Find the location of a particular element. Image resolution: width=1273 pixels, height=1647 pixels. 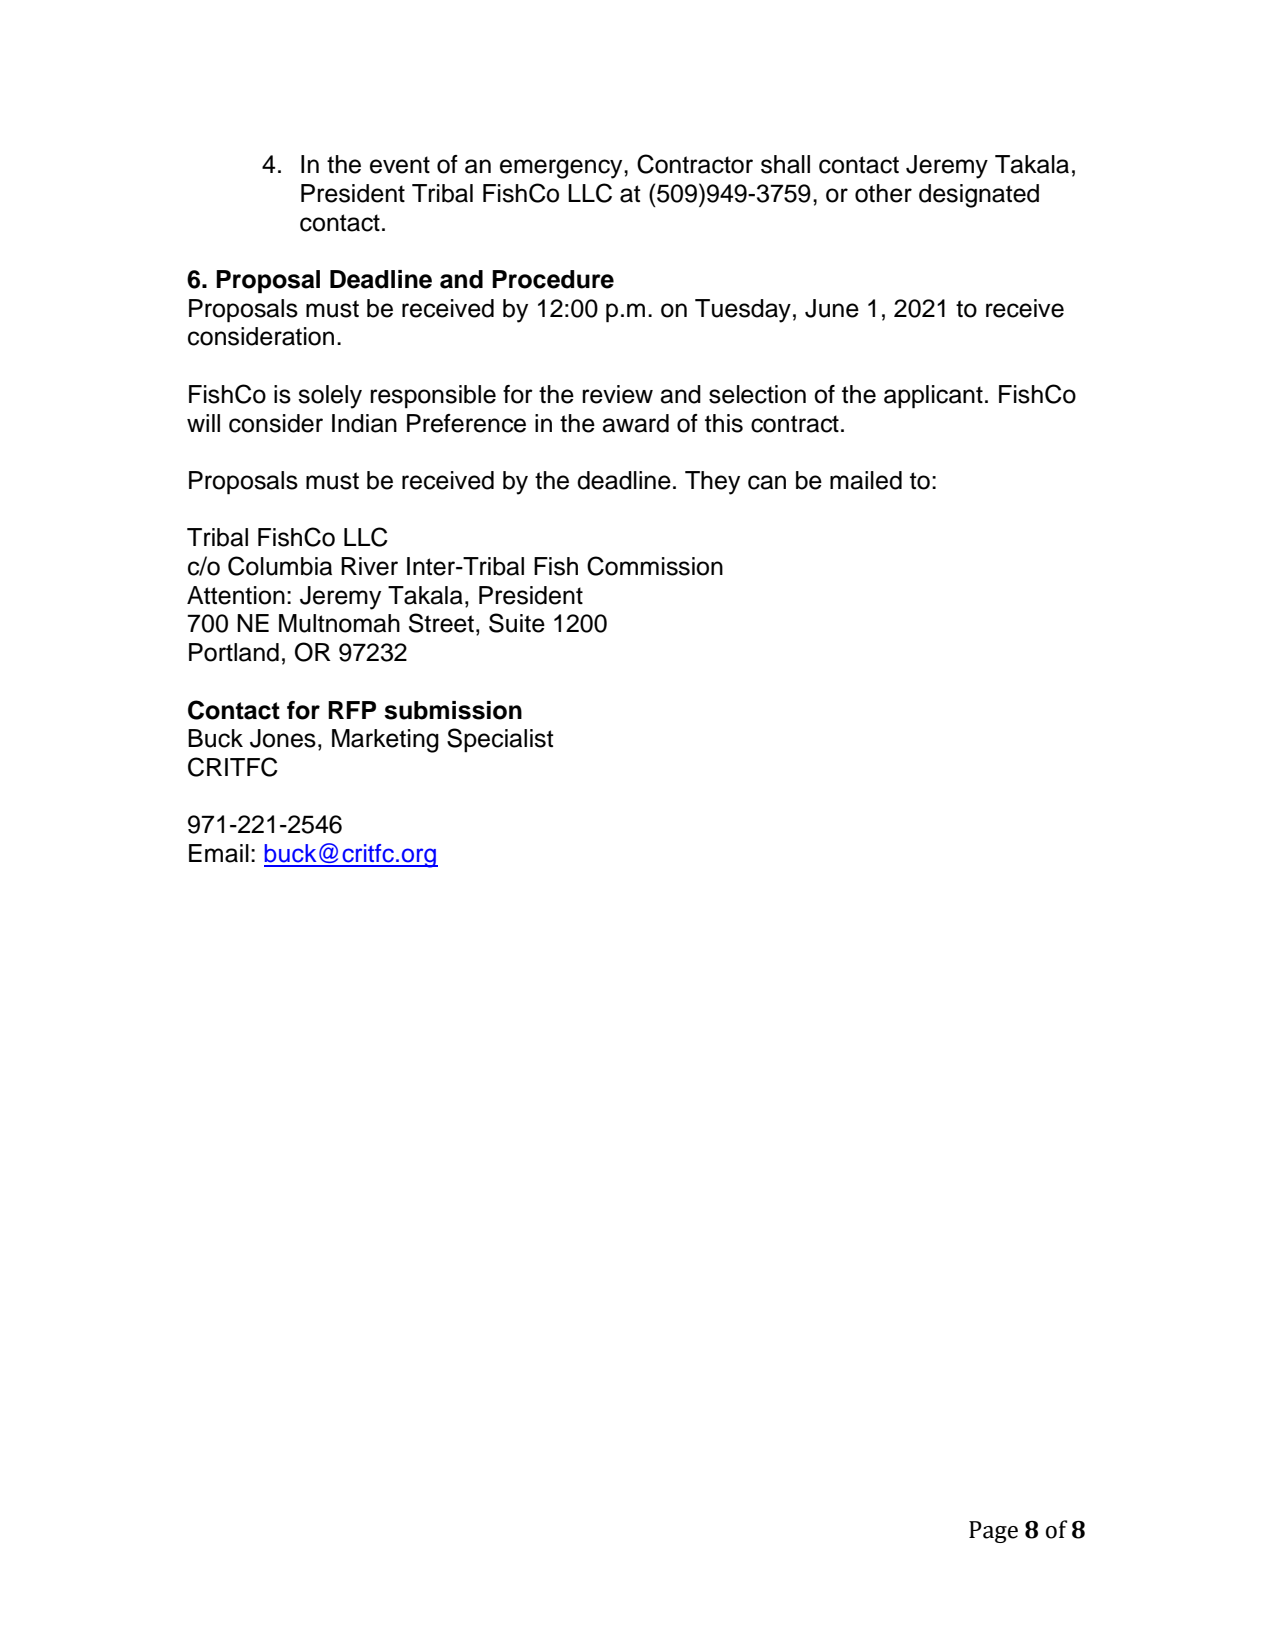

Commission is located at coordinates (655, 566).
